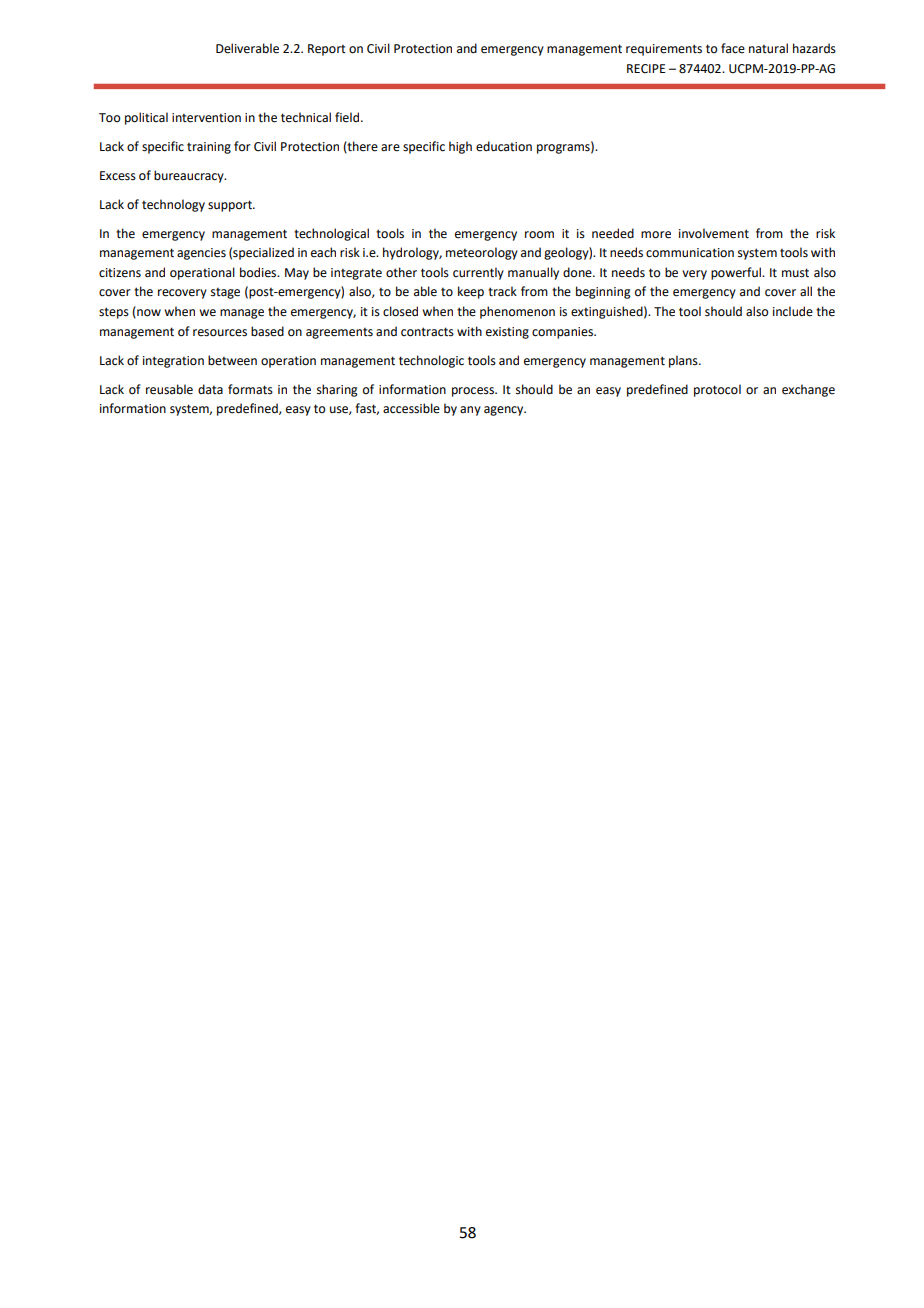 This page has height=1308, width=924. What do you see at coordinates (474, 392) in the page?
I see `process` at bounding box center [474, 392].
